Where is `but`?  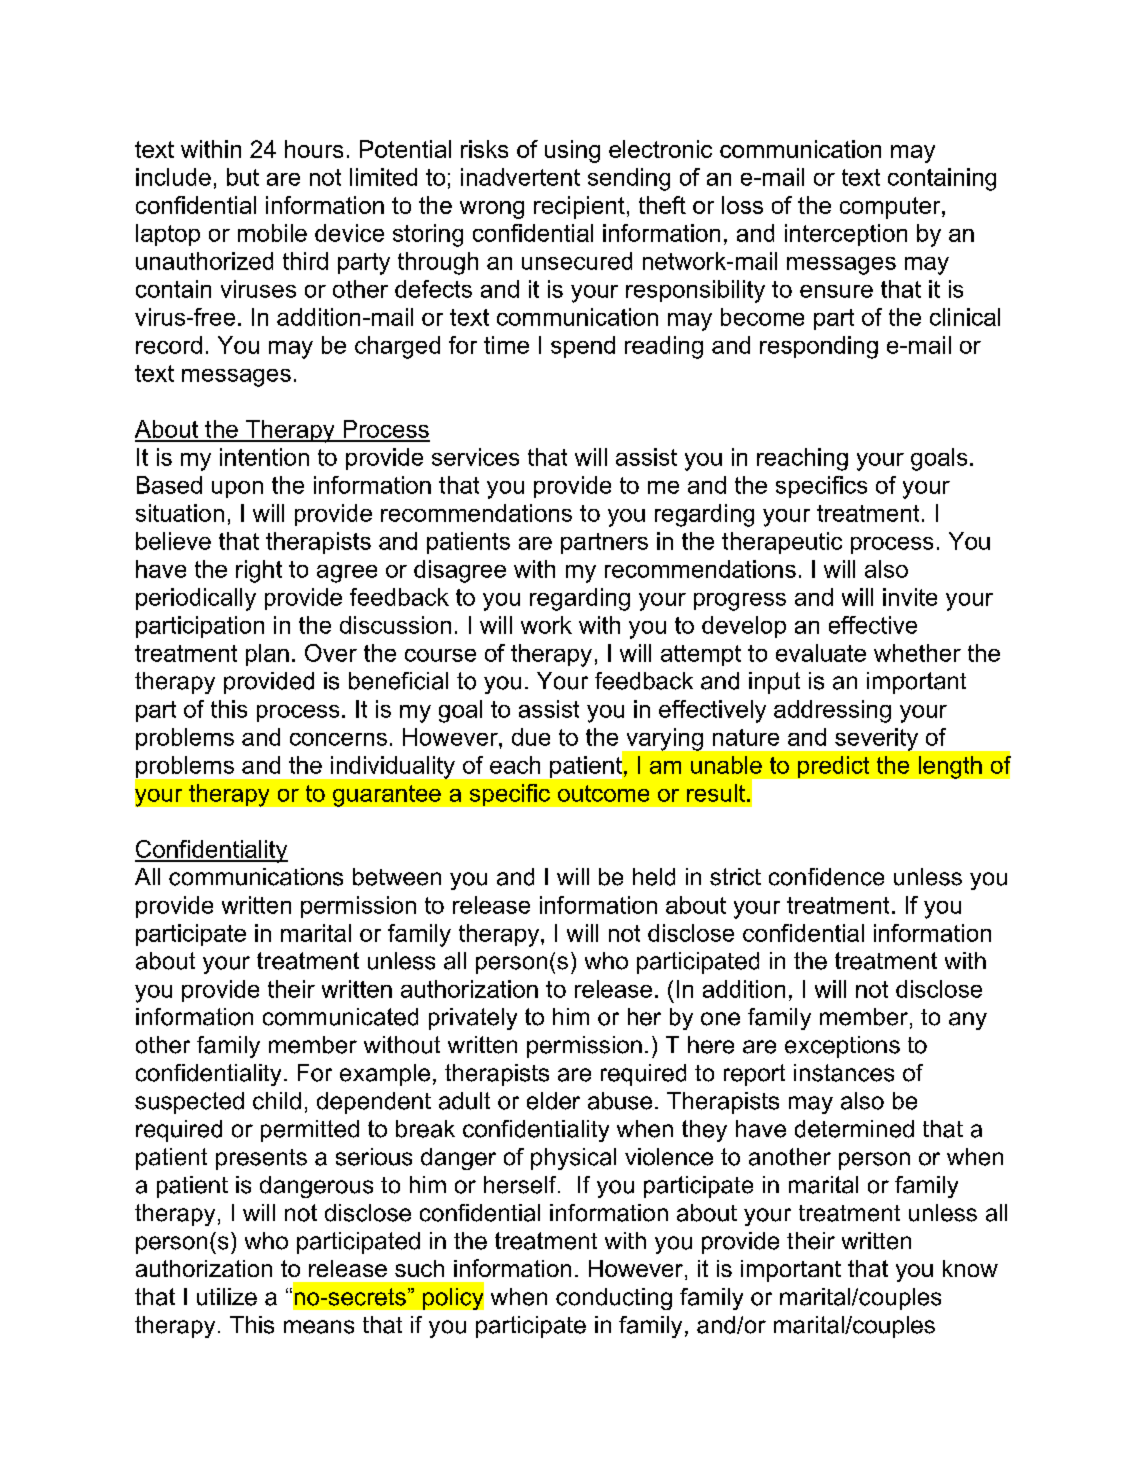 but is located at coordinates (243, 177).
